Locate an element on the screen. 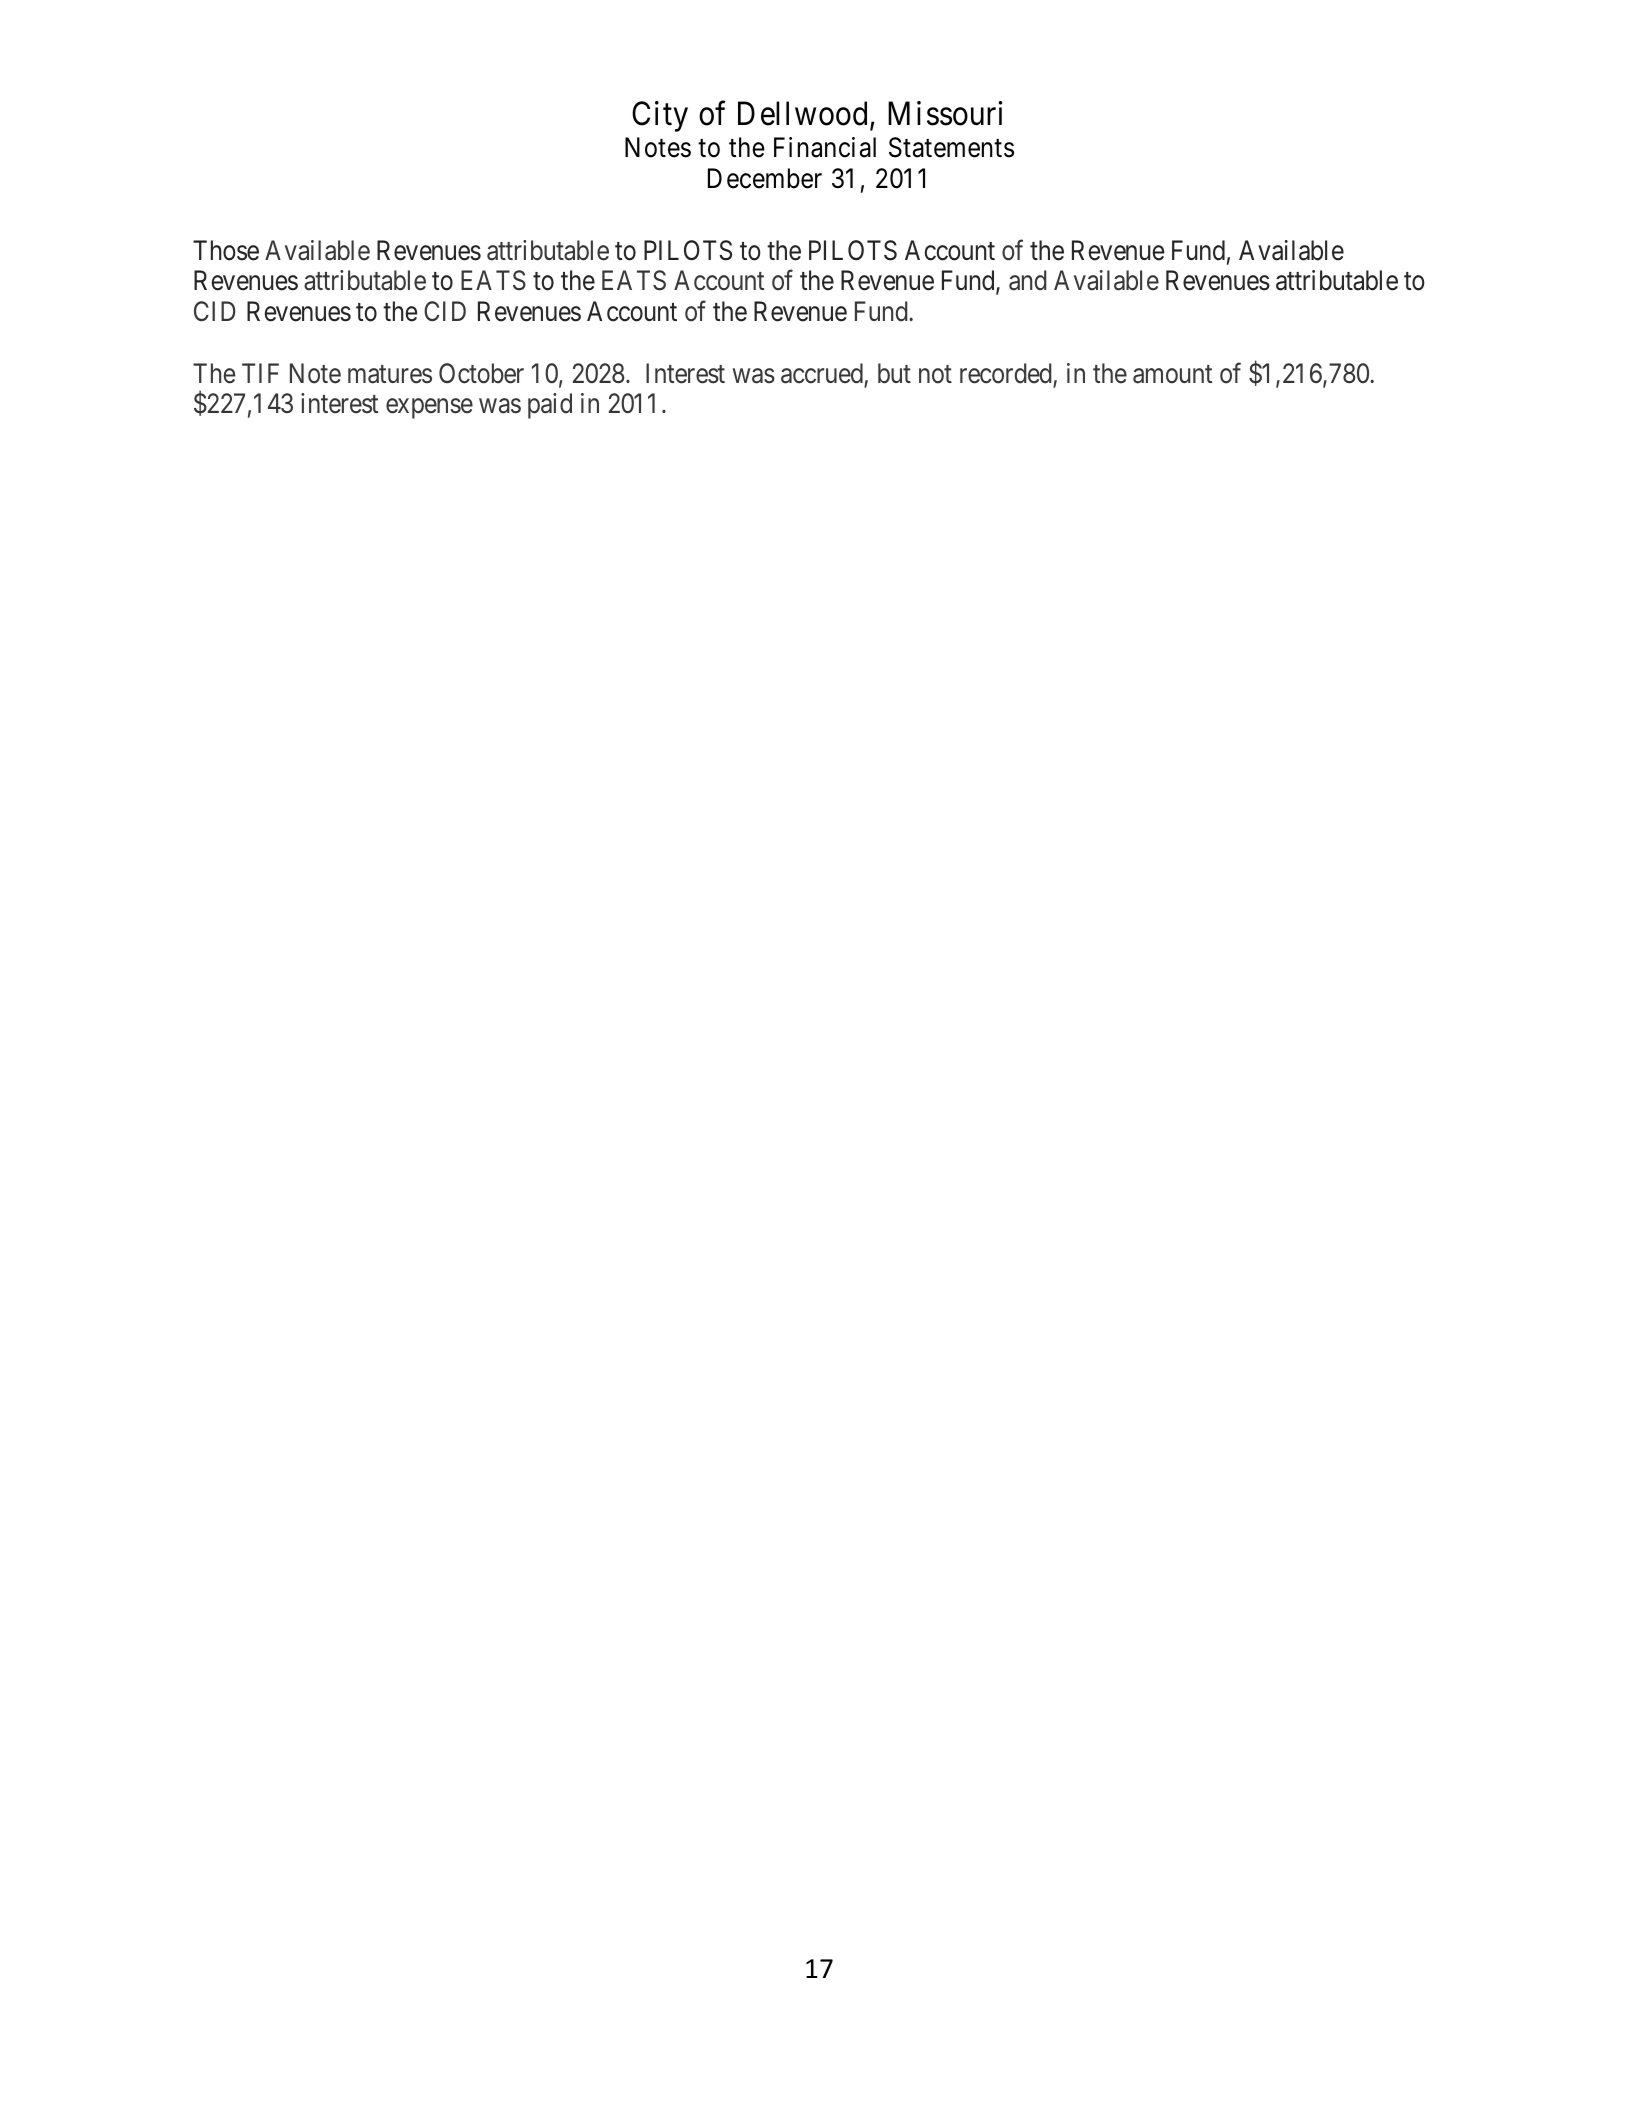 This screenshot has height=2120, width=1638. Missouri is located at coordinates (945, 114).
